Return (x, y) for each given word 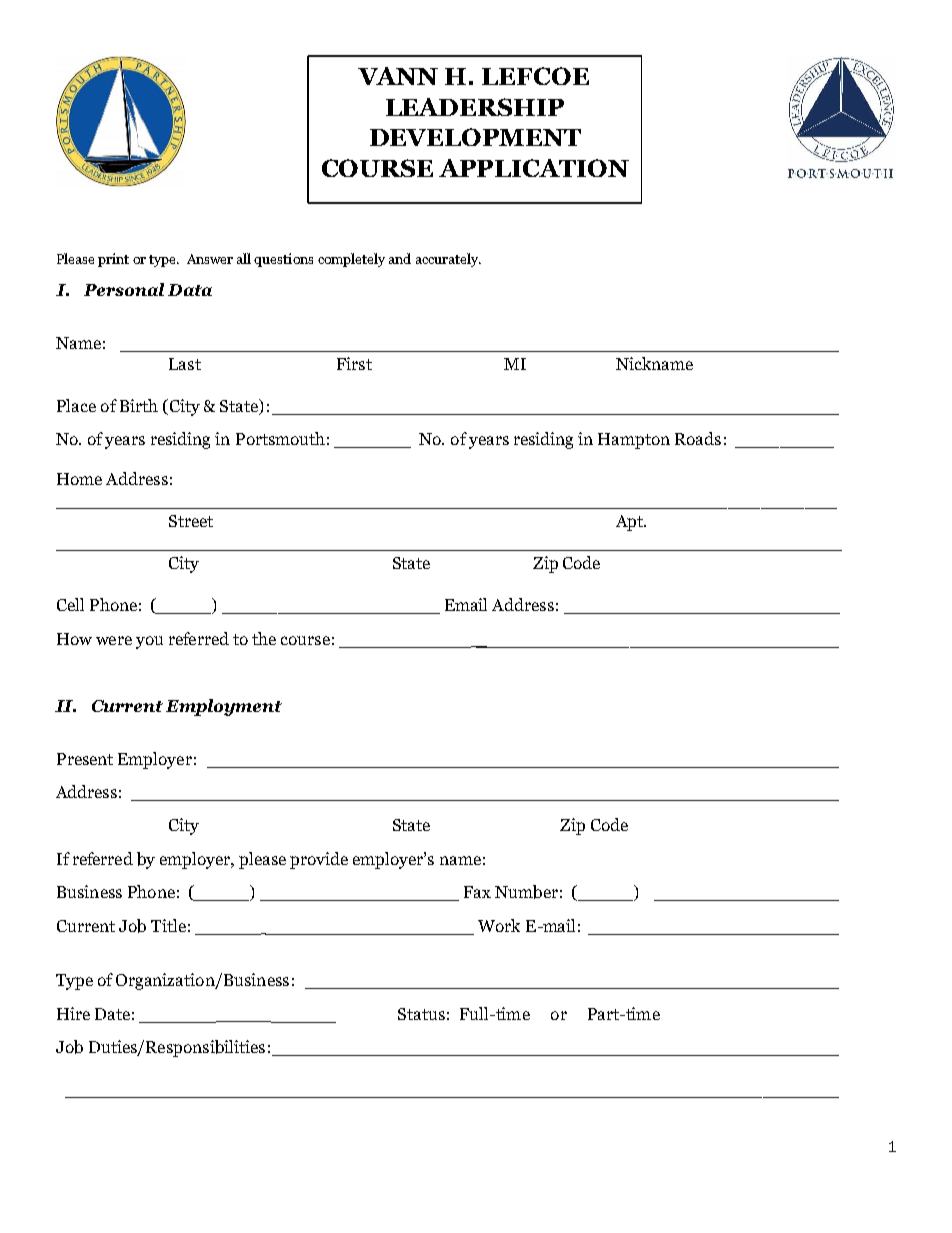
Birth (139, 405)
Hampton (634, 441)
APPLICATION (534, 168)
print (113, 260)
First (354, 363)
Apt (631, 523)
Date (112, 1014)
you (149, 642)
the (264, 638)
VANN (398, 76)
